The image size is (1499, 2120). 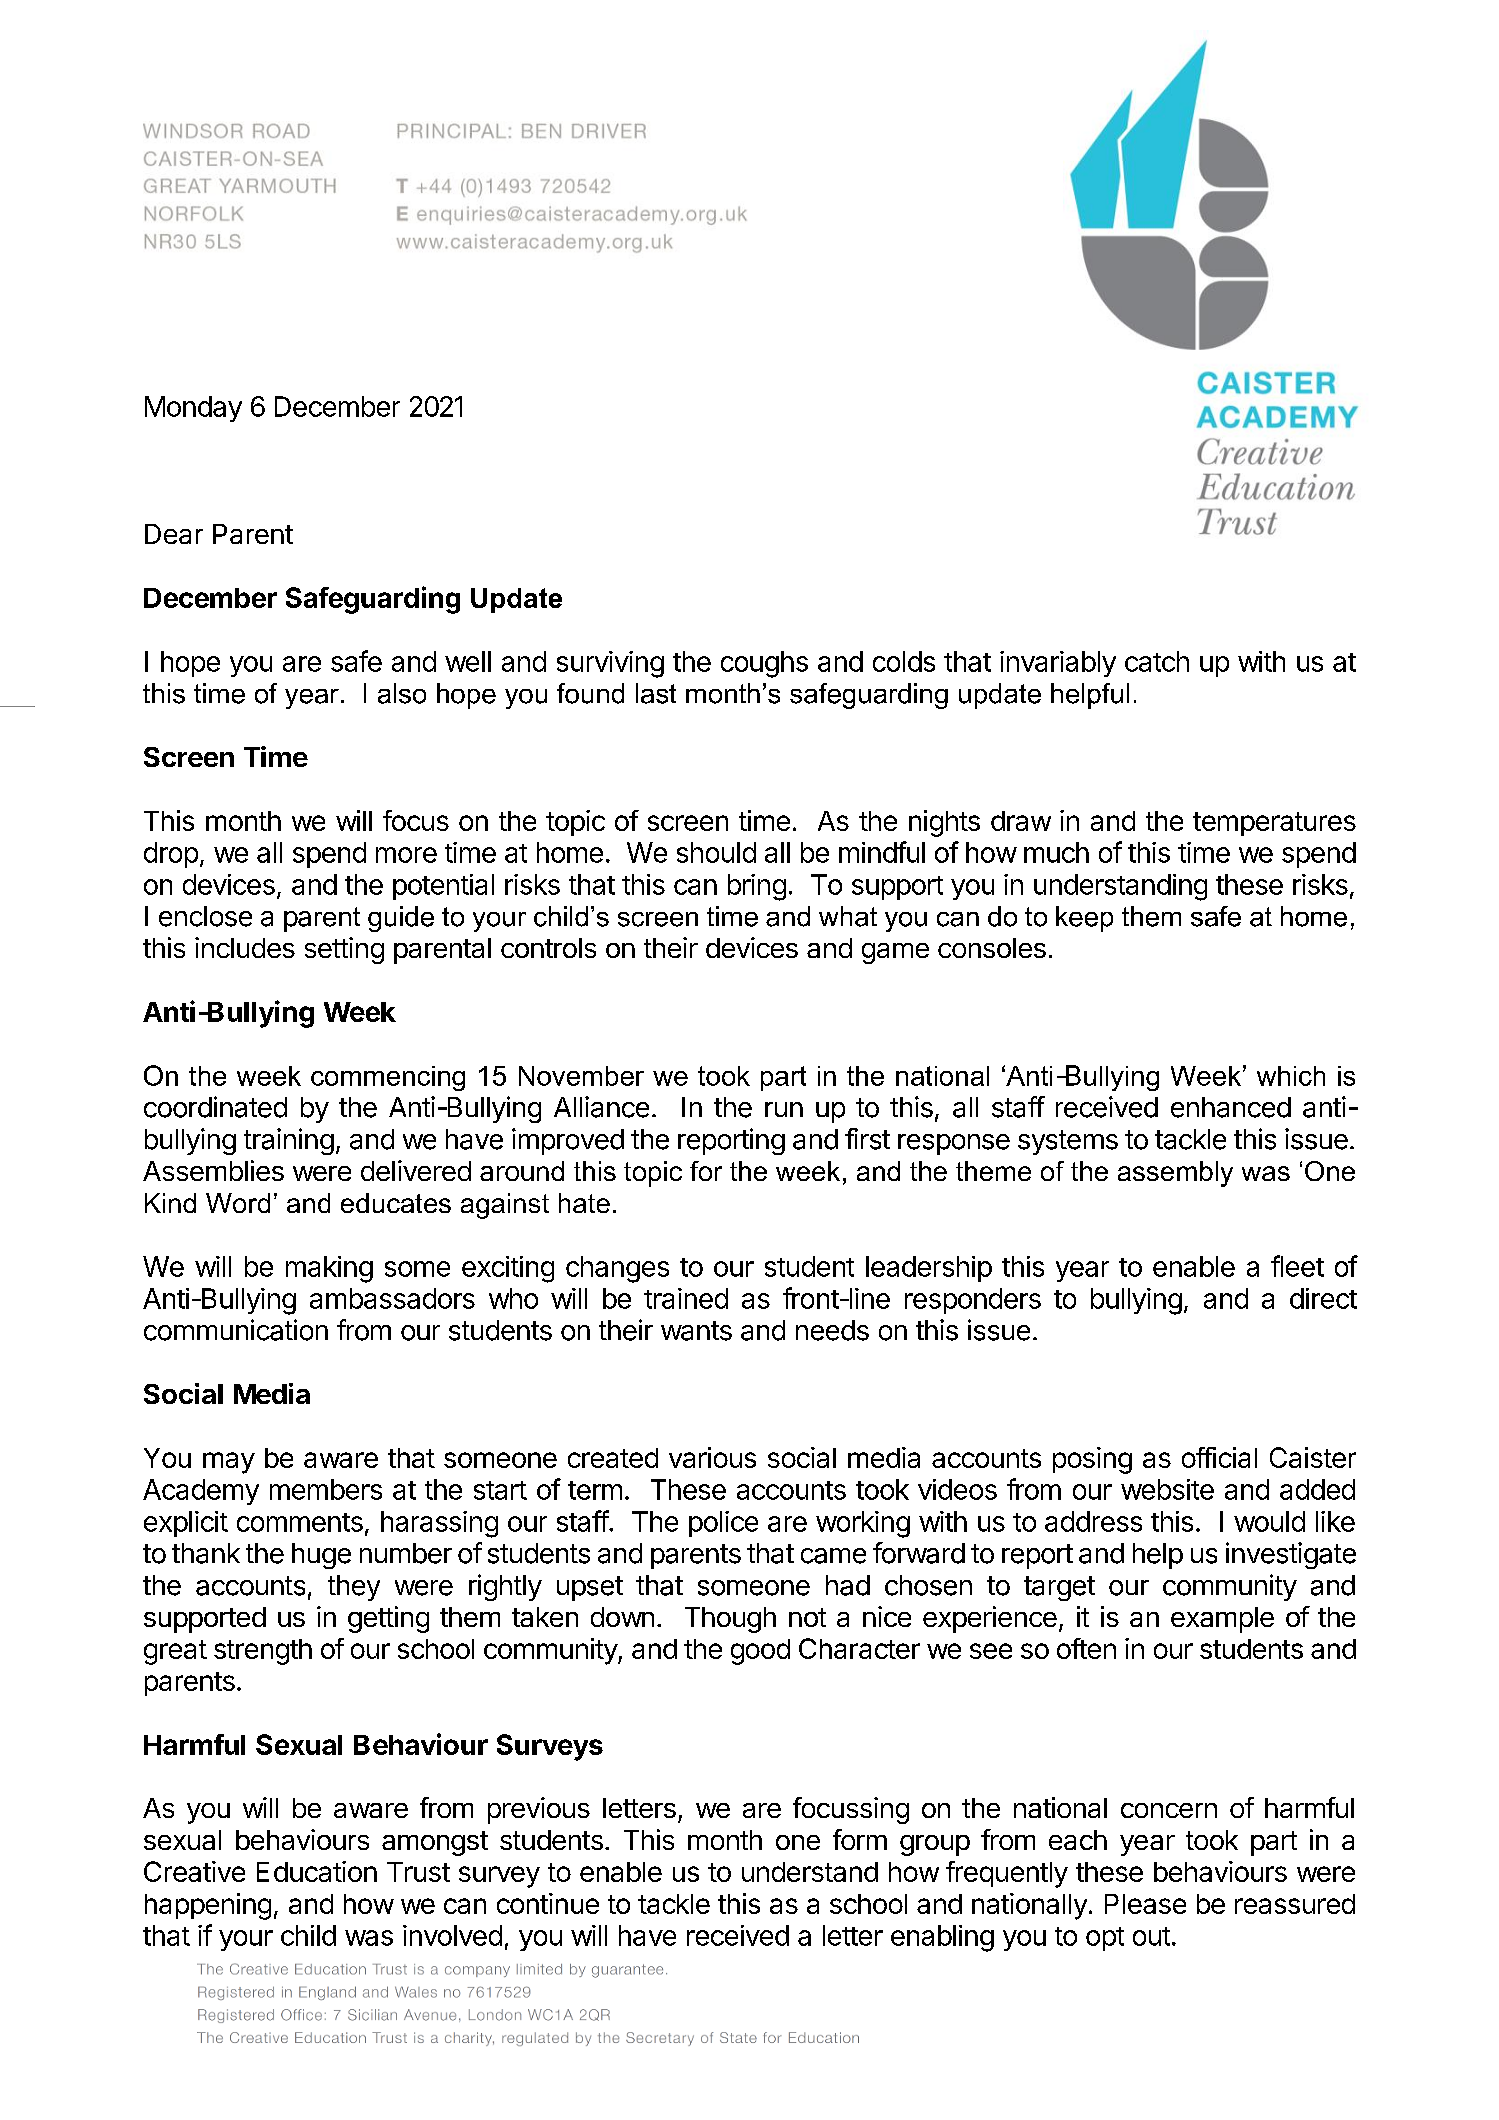 I want to click on should, so click(x=716, y=852).
